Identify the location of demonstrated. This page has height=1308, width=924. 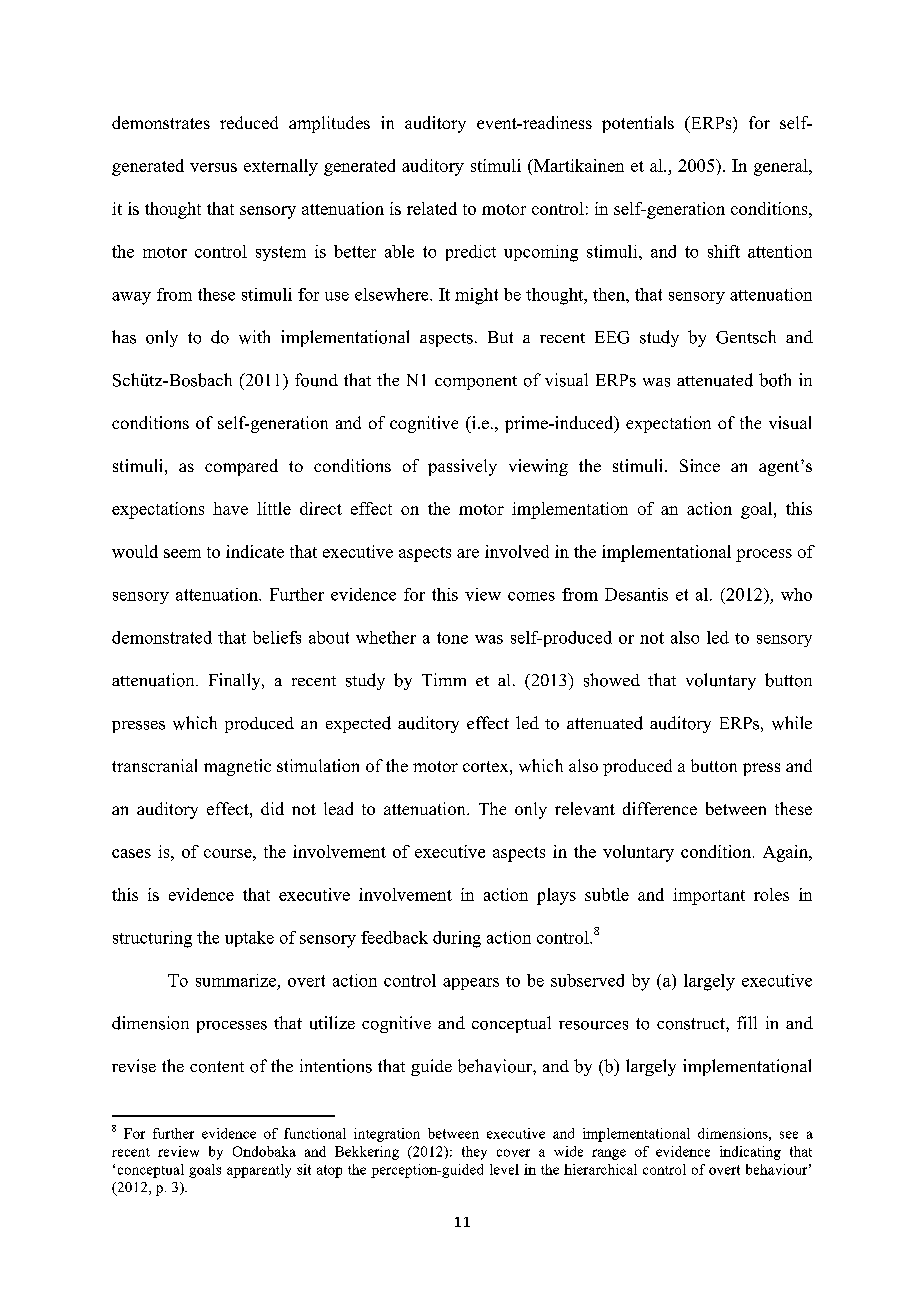
(162, 637).
